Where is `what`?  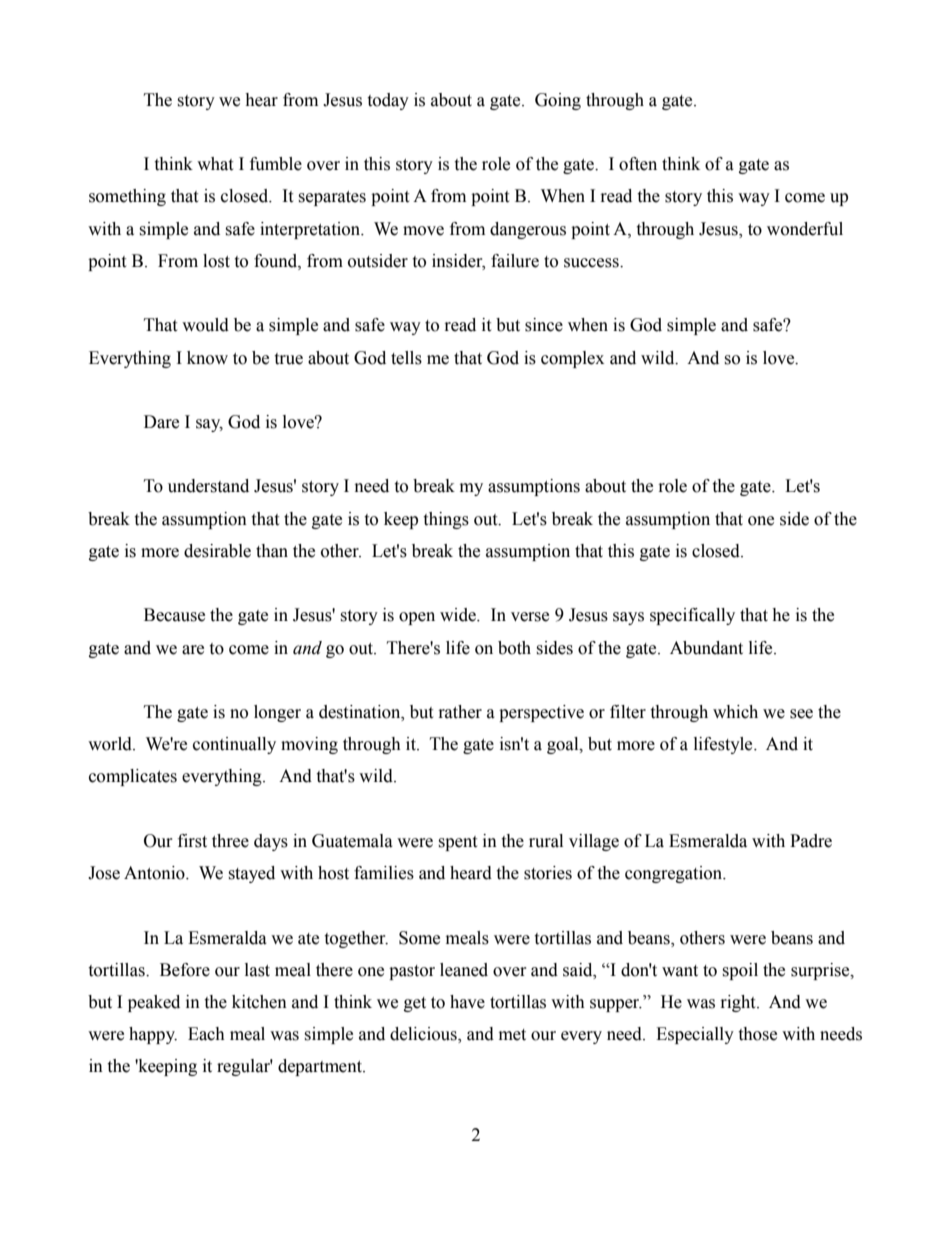 what is located at coordinates (215, 164).
